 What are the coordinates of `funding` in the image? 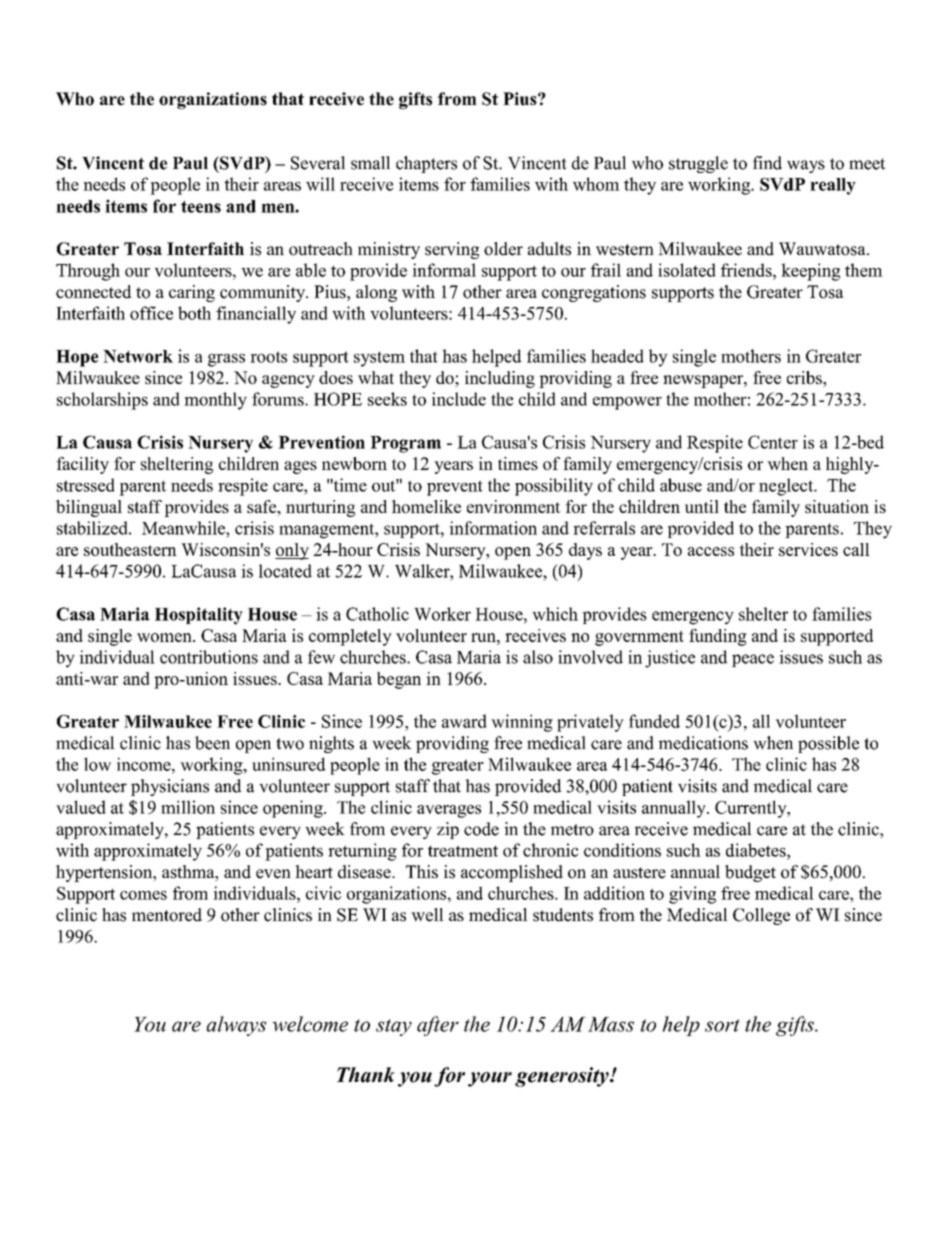 It's located at (718, 637).
